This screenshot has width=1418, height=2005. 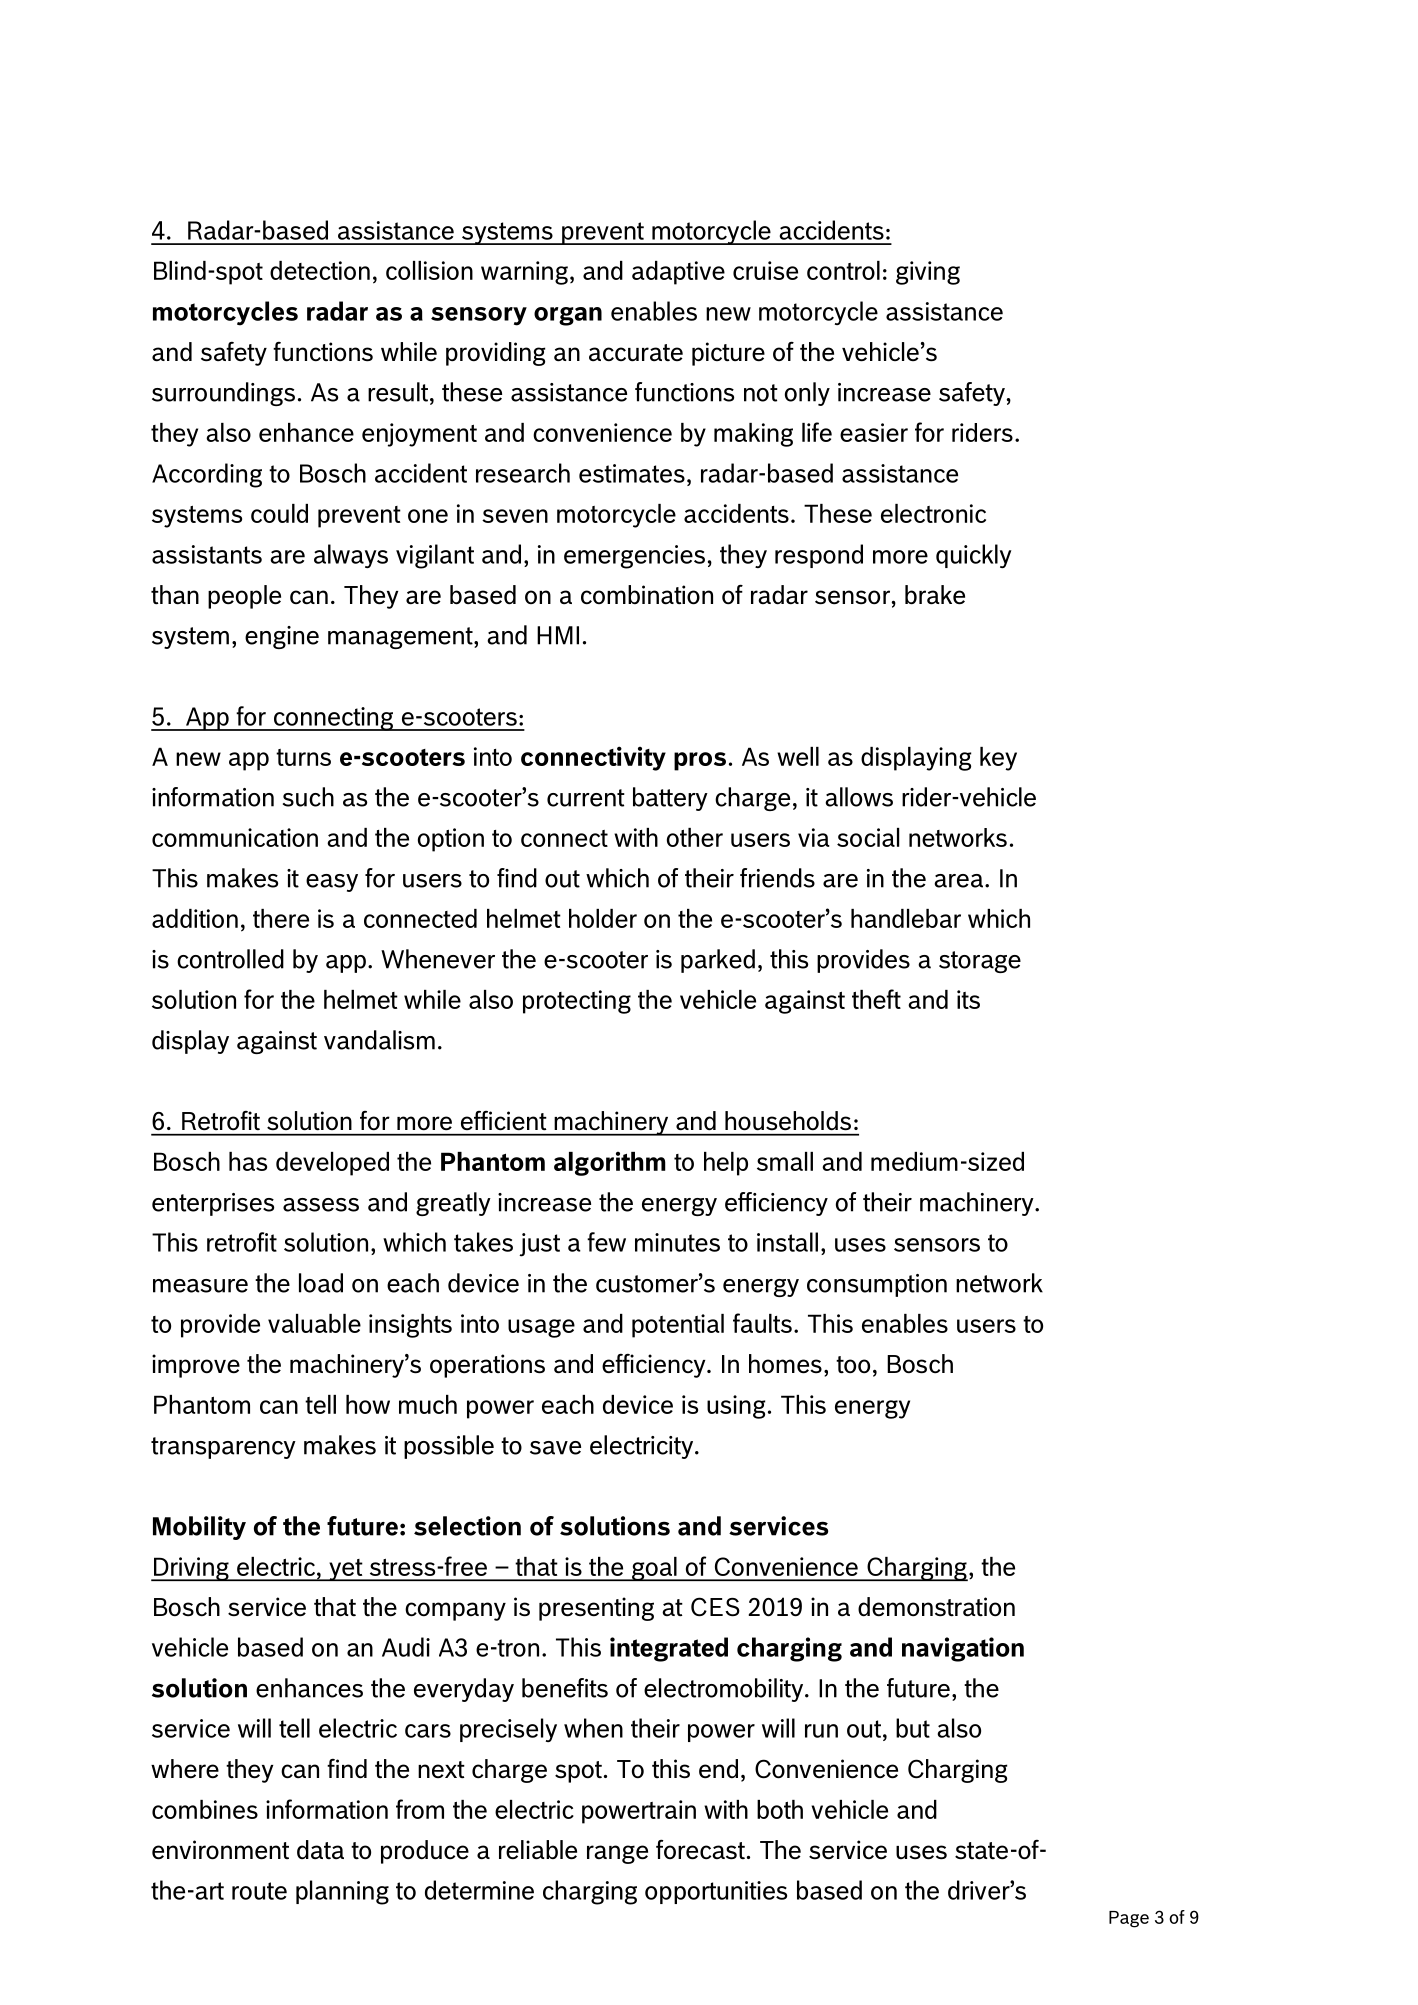 What do you see at coordinates (960, 881) in the screenshot?
I see `area` at bounding box center [960, 881].
